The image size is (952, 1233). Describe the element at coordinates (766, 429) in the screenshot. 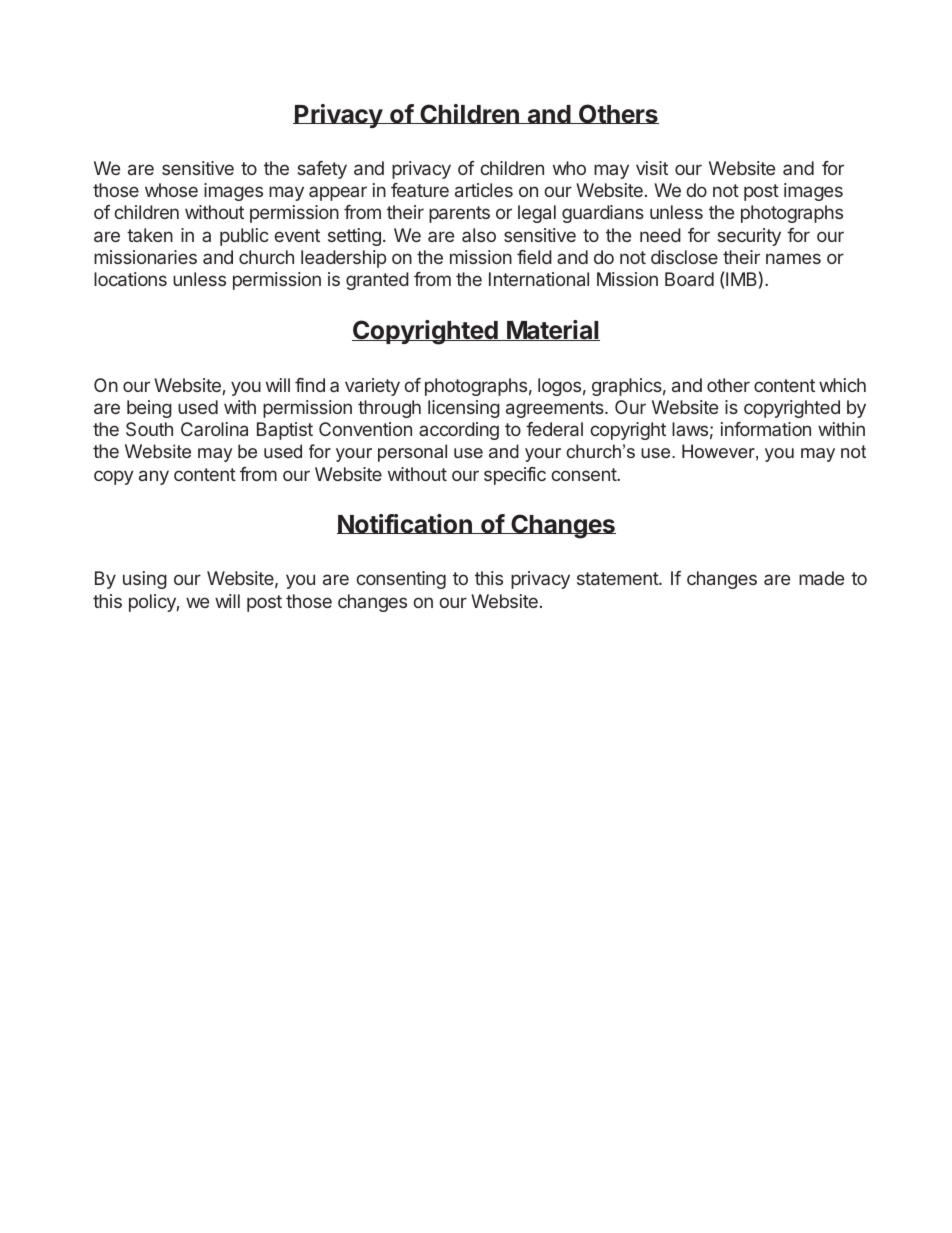

I see `information` at that location.
